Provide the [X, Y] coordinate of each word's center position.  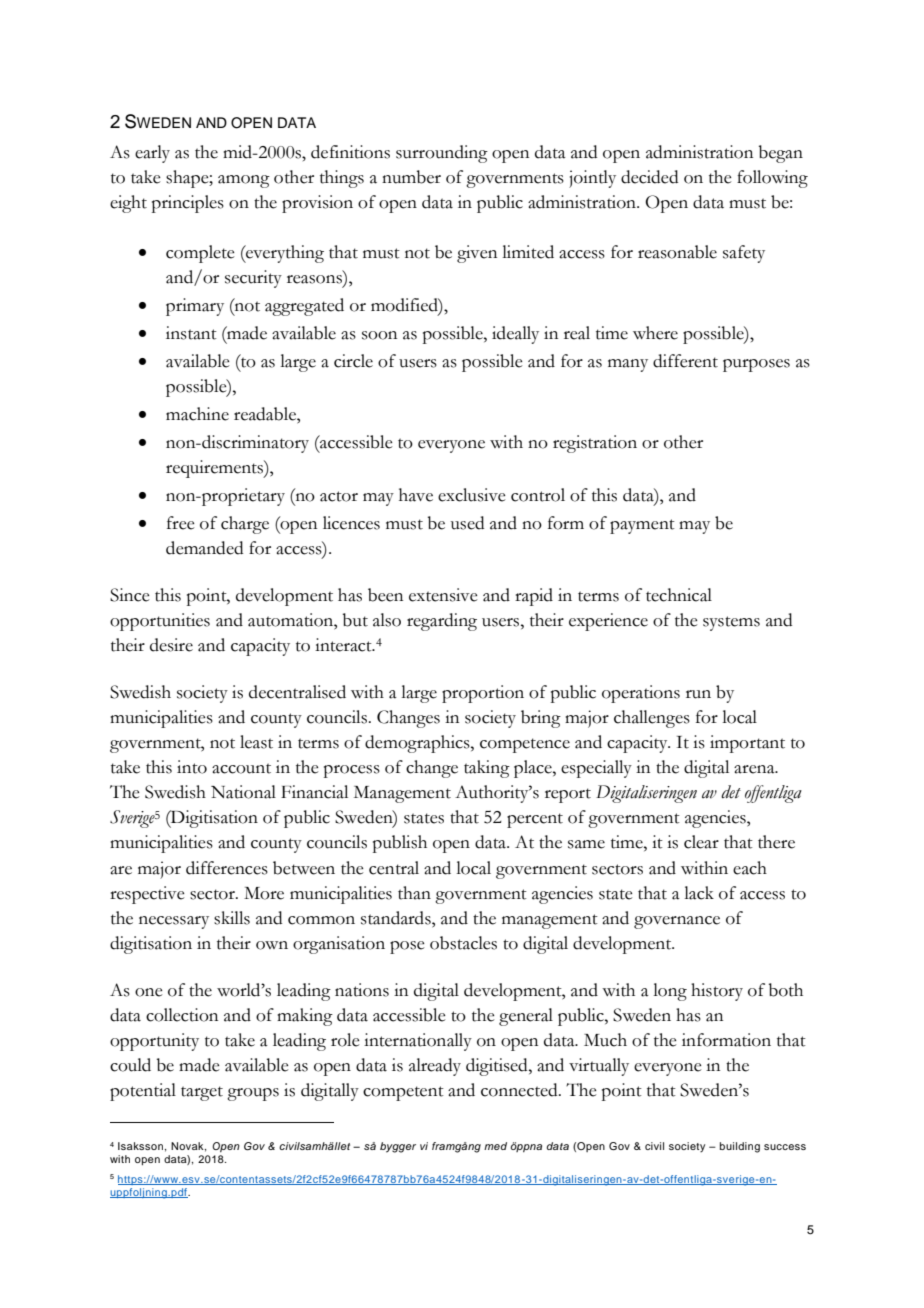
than [414, 893]
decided [649, 177]
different [685, 361]
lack [699, 893]
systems [731, 623]
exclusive [472, 495]
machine [197, 414]
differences [227, 868]
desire [171, 645]
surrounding [442, 154]
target [202, 1093]
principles [188, 204]
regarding [442, 622]
